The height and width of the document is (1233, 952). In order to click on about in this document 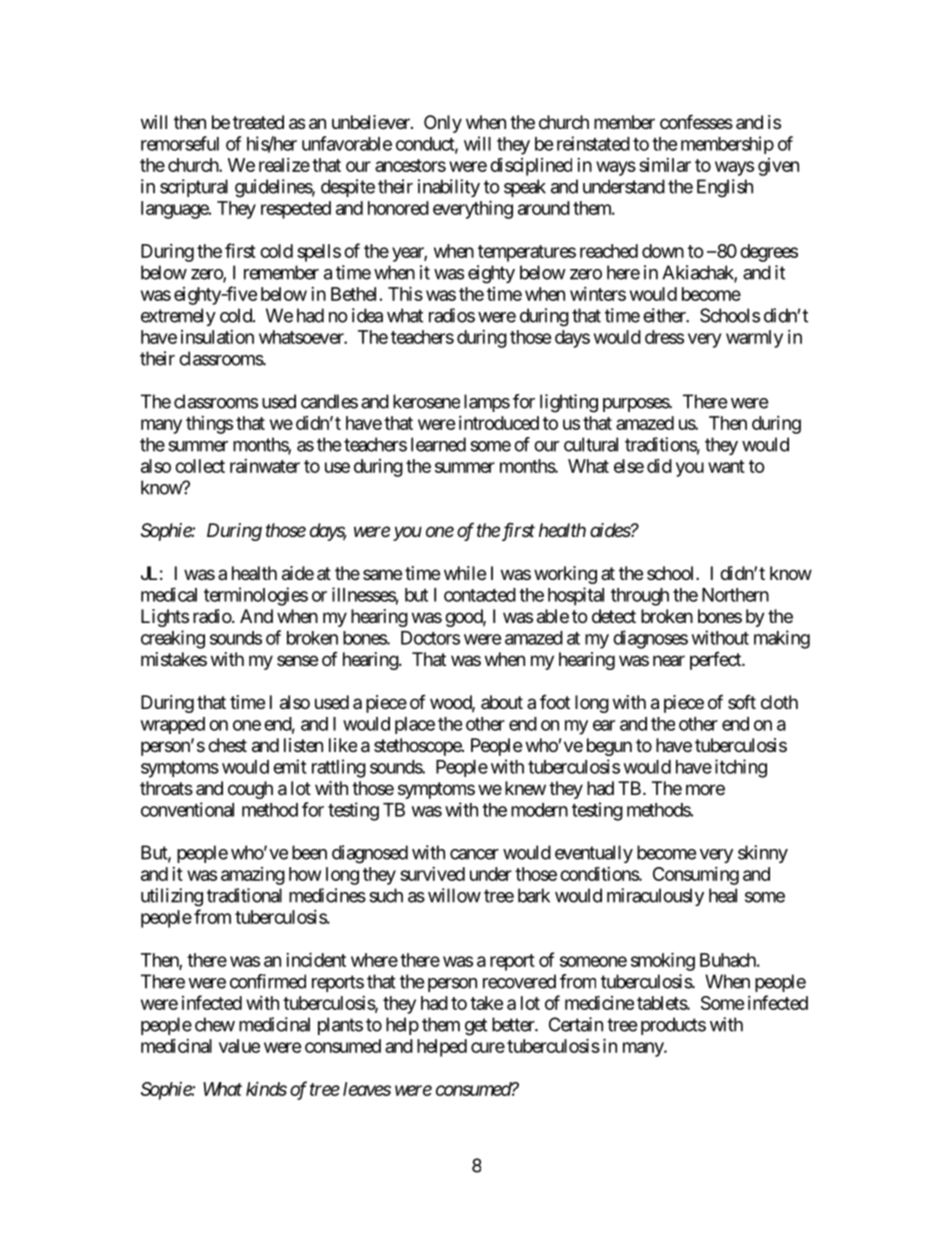, I will do `click(502, 702)`.
